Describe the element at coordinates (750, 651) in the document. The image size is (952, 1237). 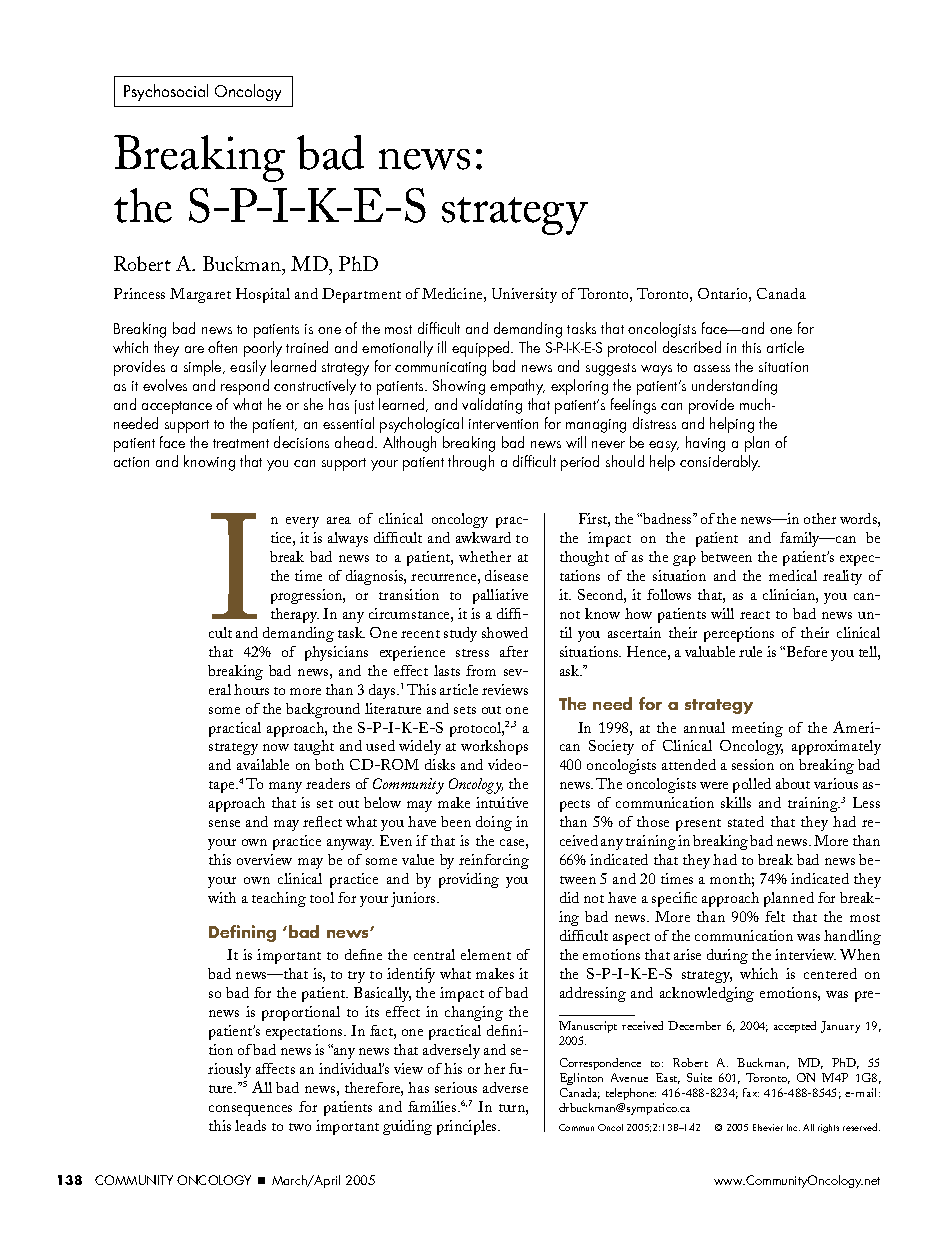
I see `RULE` at that location.
